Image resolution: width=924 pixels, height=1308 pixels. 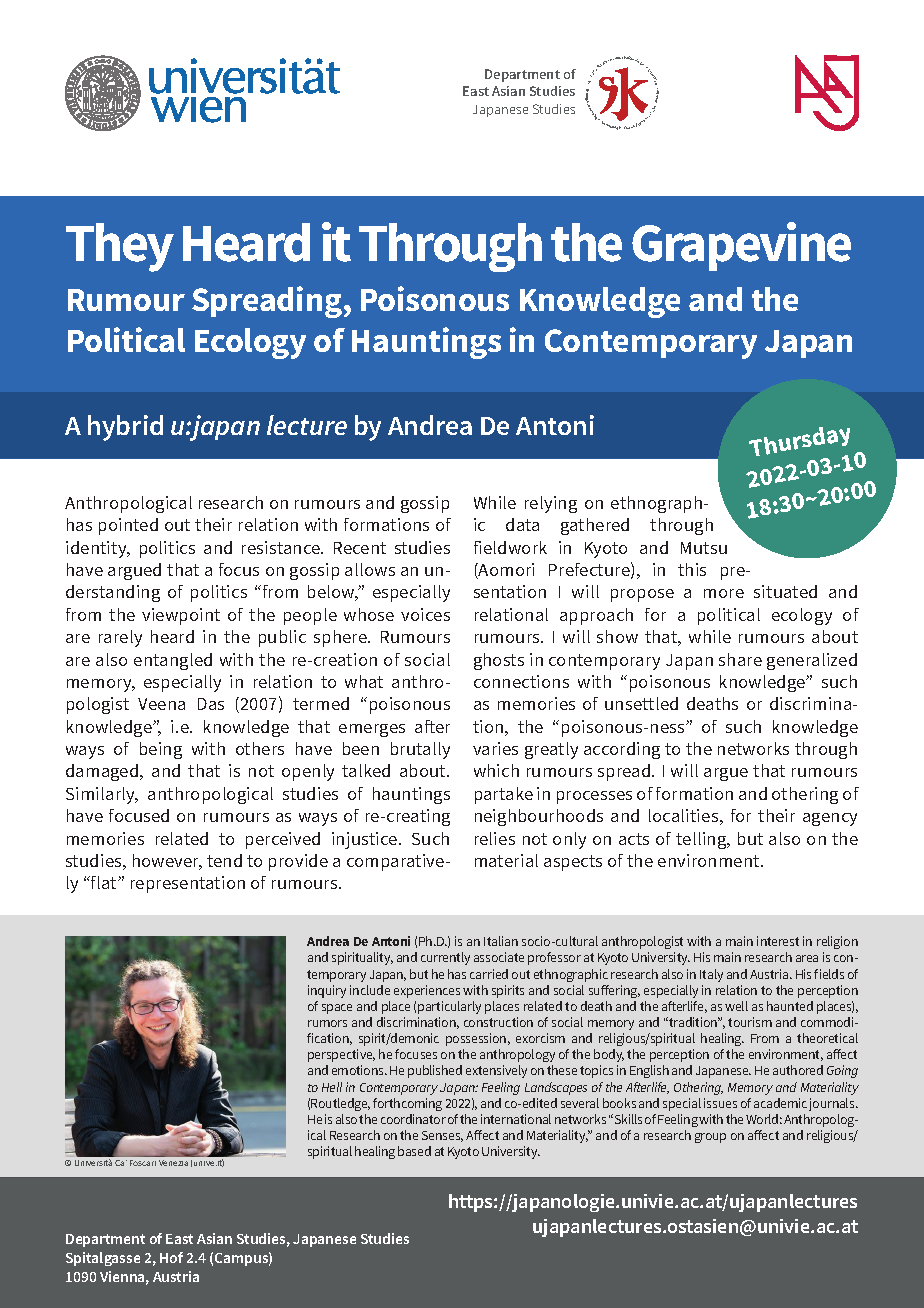 What do you see at coordinates (171, 1257) in the screenshot?
I see `Hof` at bounding box center [171, 1257].
